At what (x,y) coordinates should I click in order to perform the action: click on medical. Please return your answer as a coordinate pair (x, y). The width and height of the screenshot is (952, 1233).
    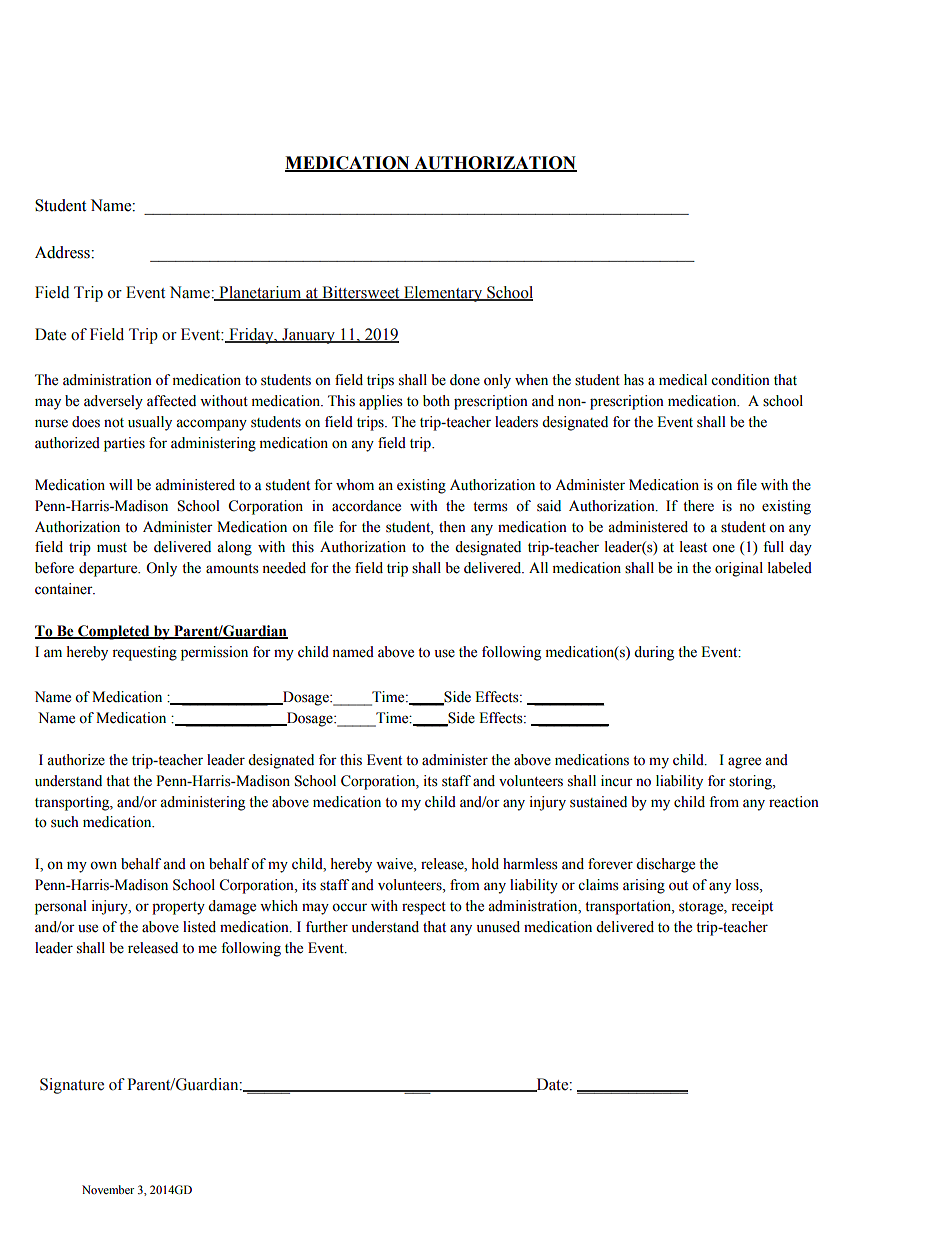
    Looking at the image, I should click on (683, 380).
